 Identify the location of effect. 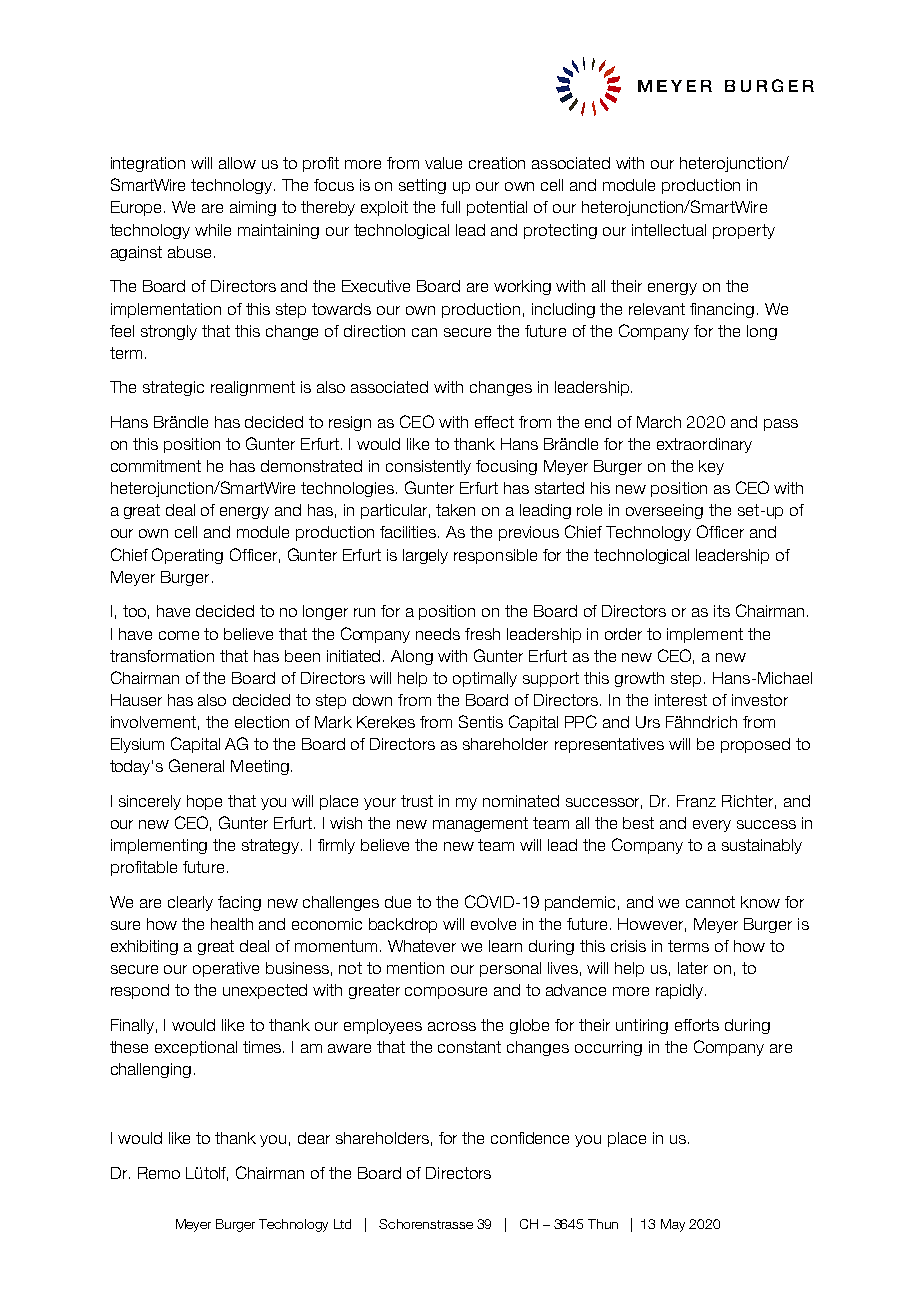
(494, 422).
